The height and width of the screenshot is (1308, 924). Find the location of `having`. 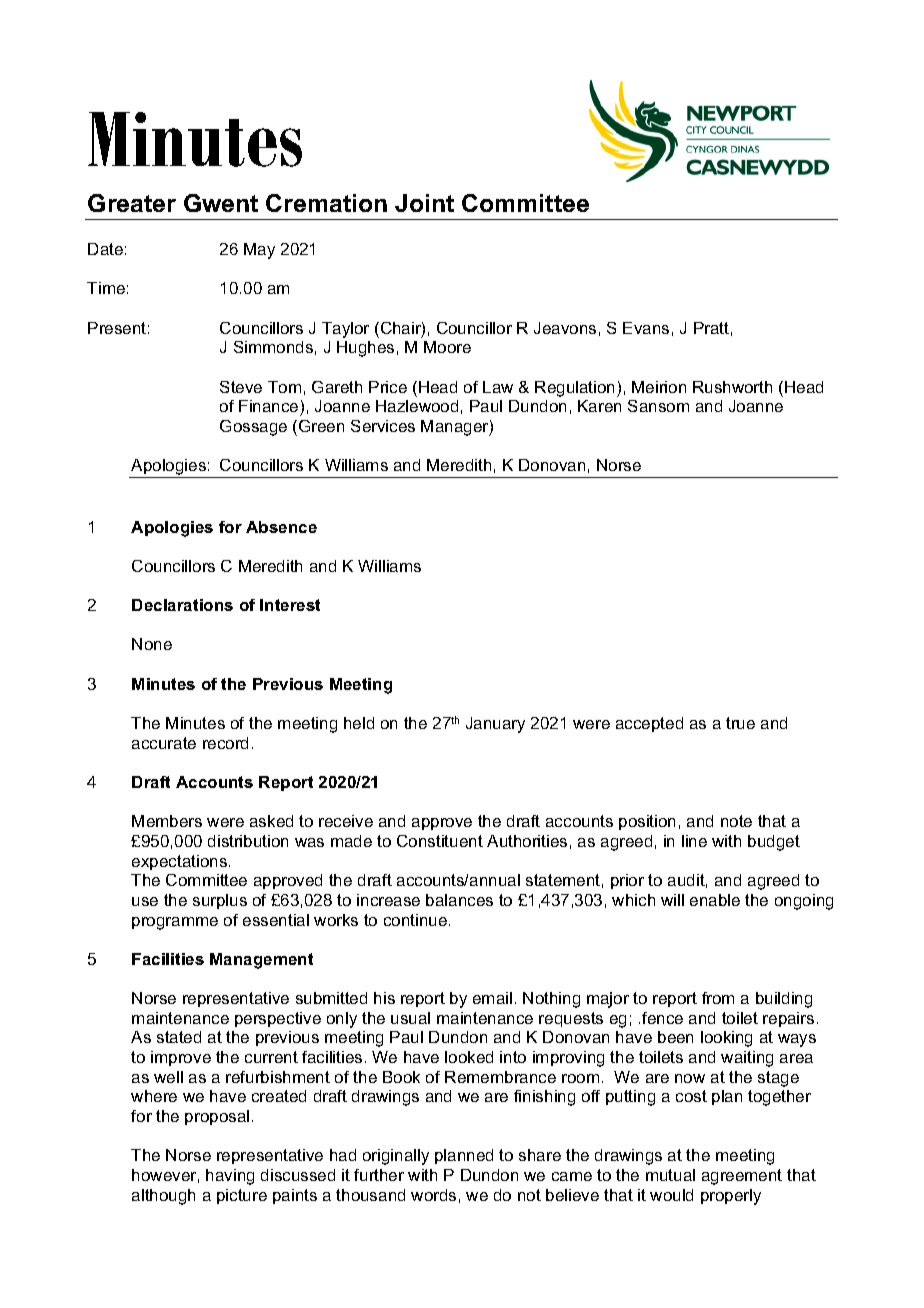

having is located at coordinates (230, 1177).
